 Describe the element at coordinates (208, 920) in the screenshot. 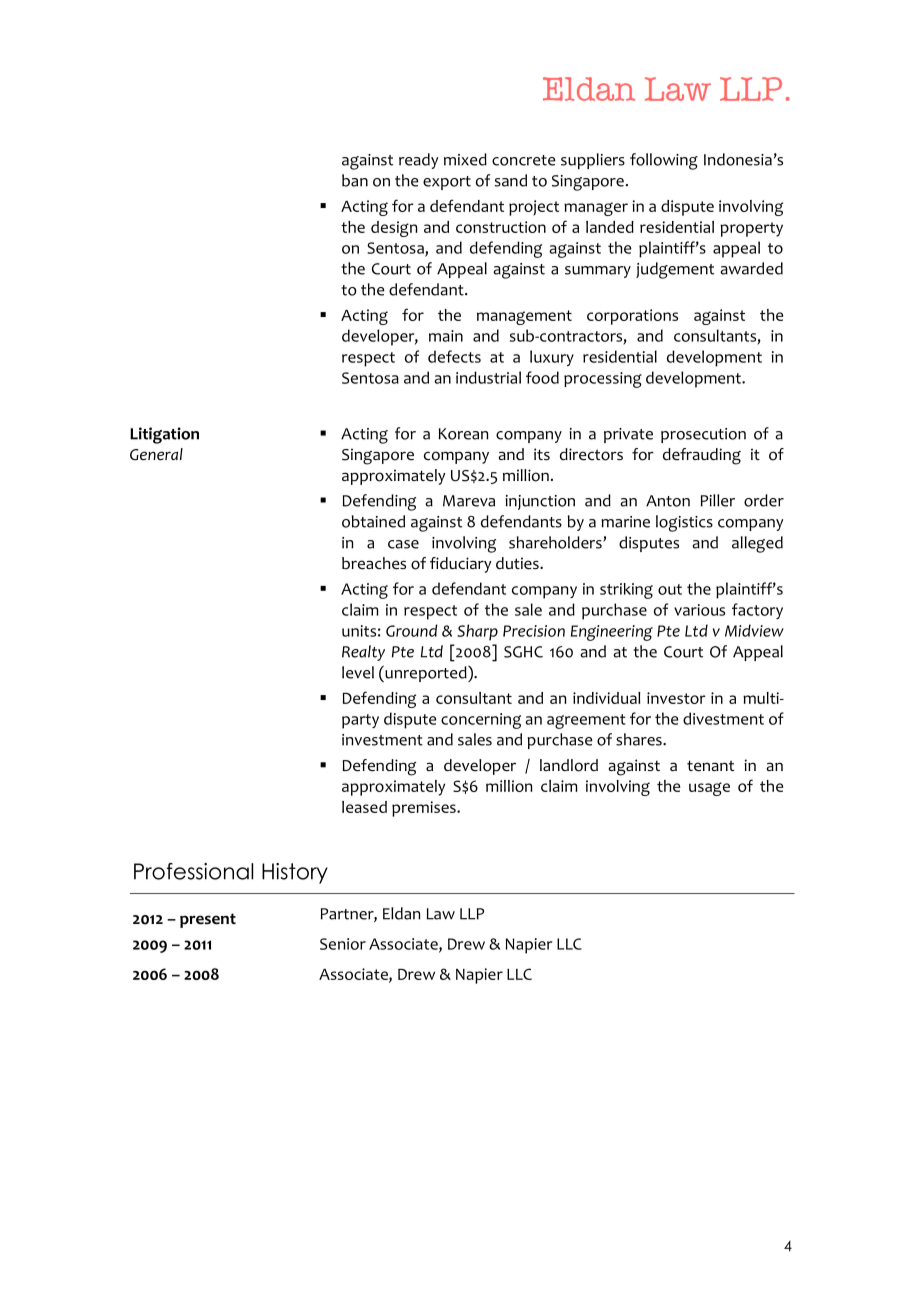

I see `present` at that location.
